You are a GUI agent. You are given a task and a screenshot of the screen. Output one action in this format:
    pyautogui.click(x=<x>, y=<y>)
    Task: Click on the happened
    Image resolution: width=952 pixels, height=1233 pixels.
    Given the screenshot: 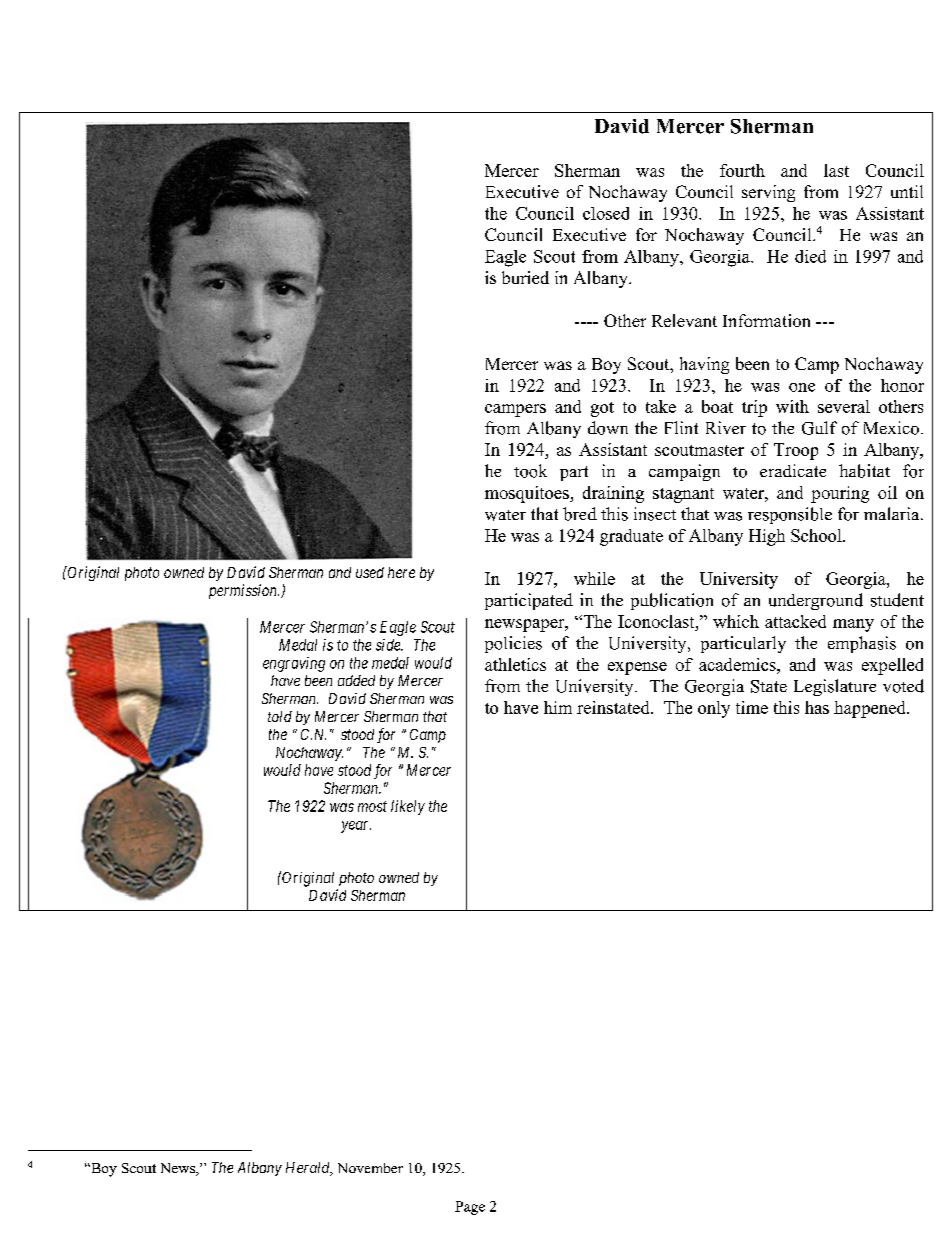 What is the action you would take?
    pyautogui.click(x=871, y=709)
